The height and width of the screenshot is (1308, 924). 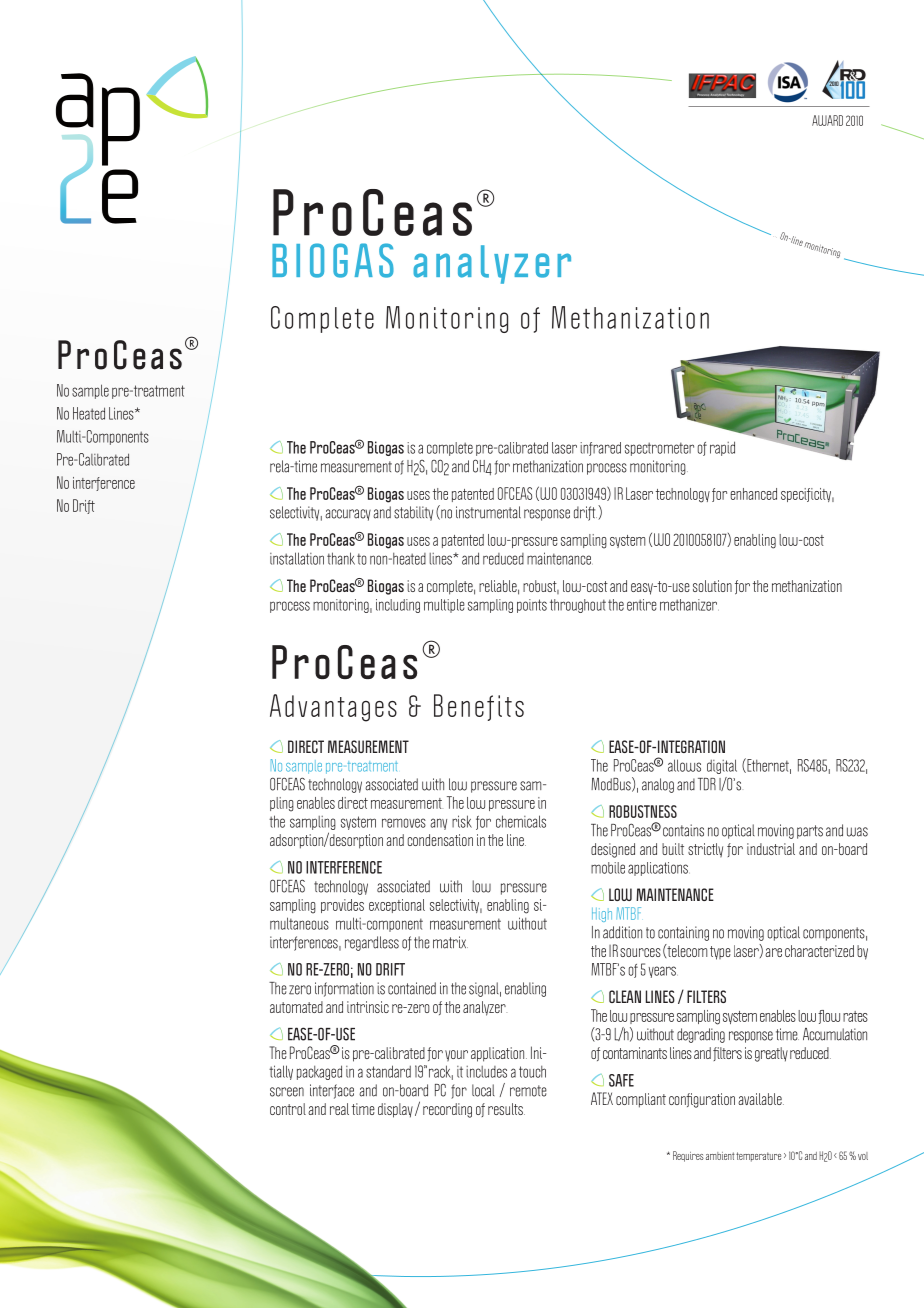 I want to click on ATEX, so click(x=602, y=1098).
